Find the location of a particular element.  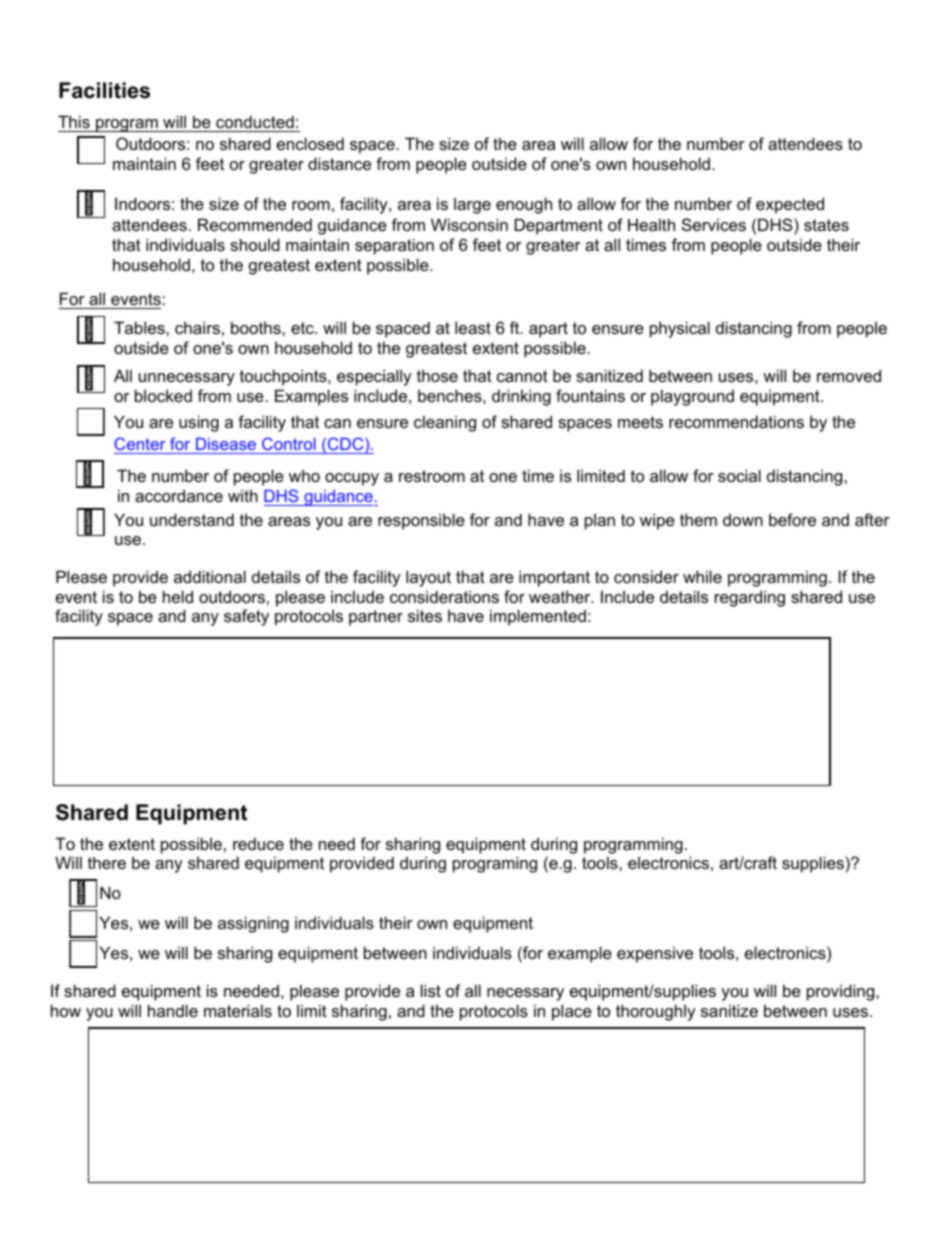

expected is located at coordinates (790, 205).
